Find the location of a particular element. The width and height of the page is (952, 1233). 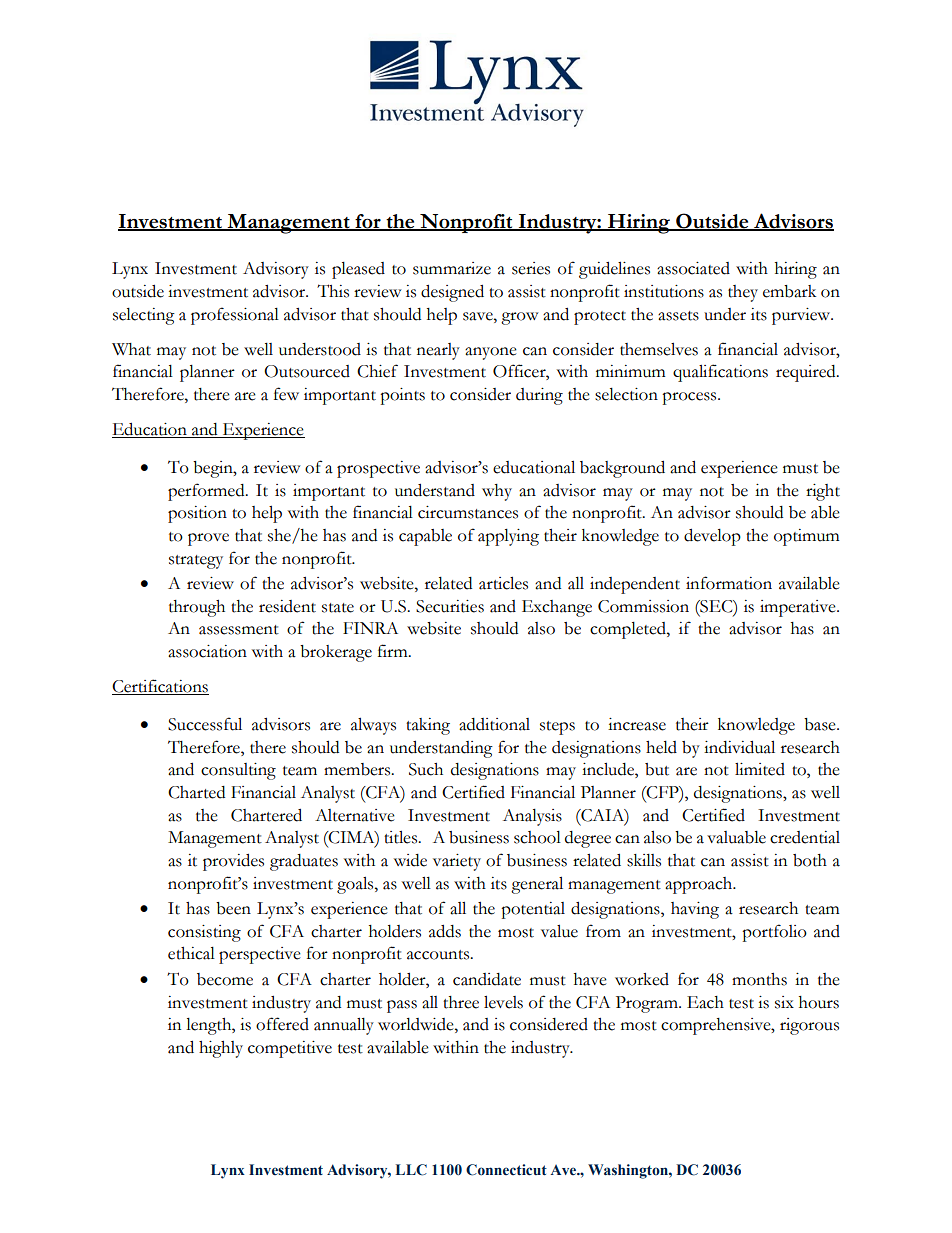

adds is located at coordinates (445, 931).
